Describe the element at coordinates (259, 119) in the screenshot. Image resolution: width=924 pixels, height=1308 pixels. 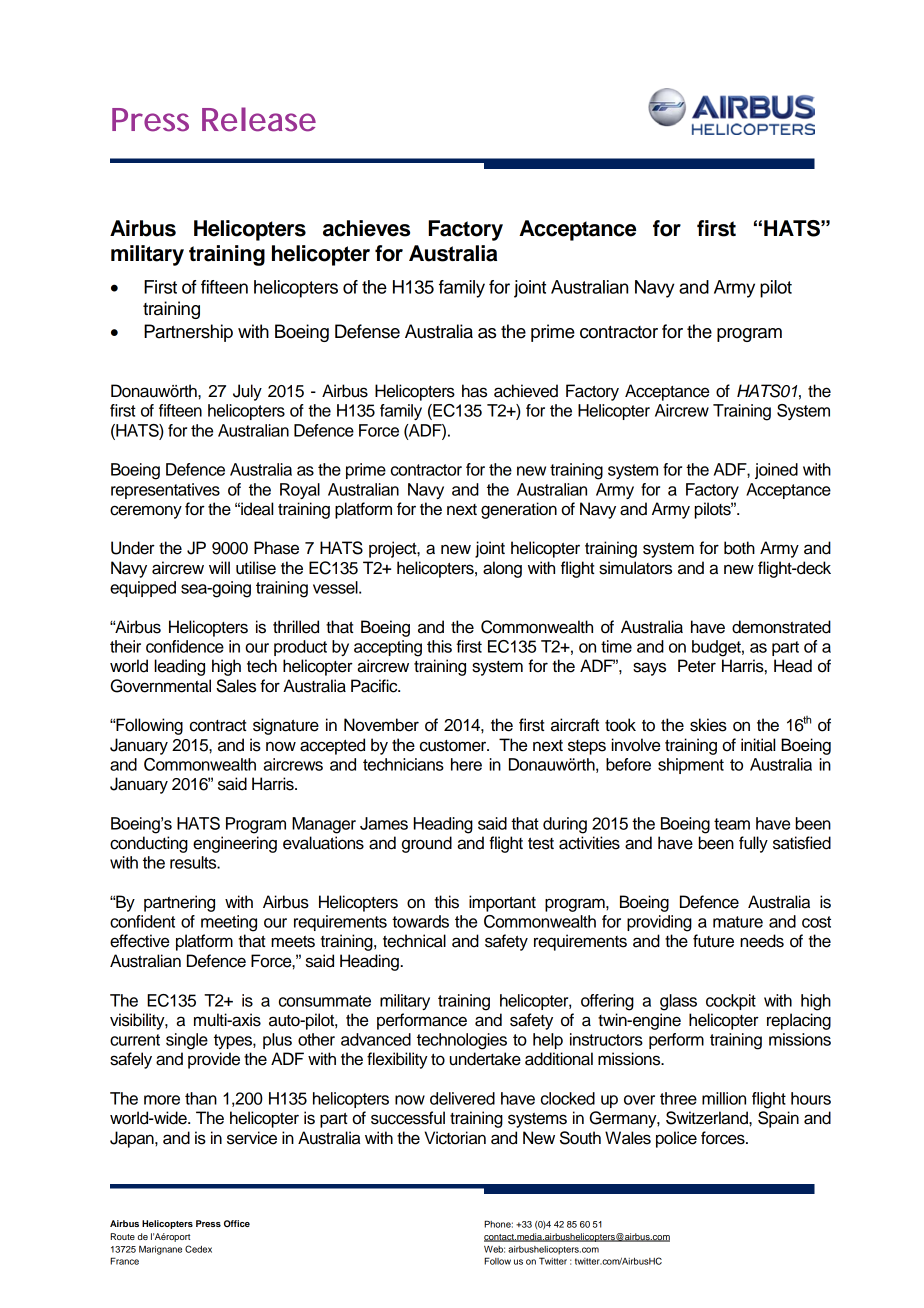
I see `Release` at that location.
